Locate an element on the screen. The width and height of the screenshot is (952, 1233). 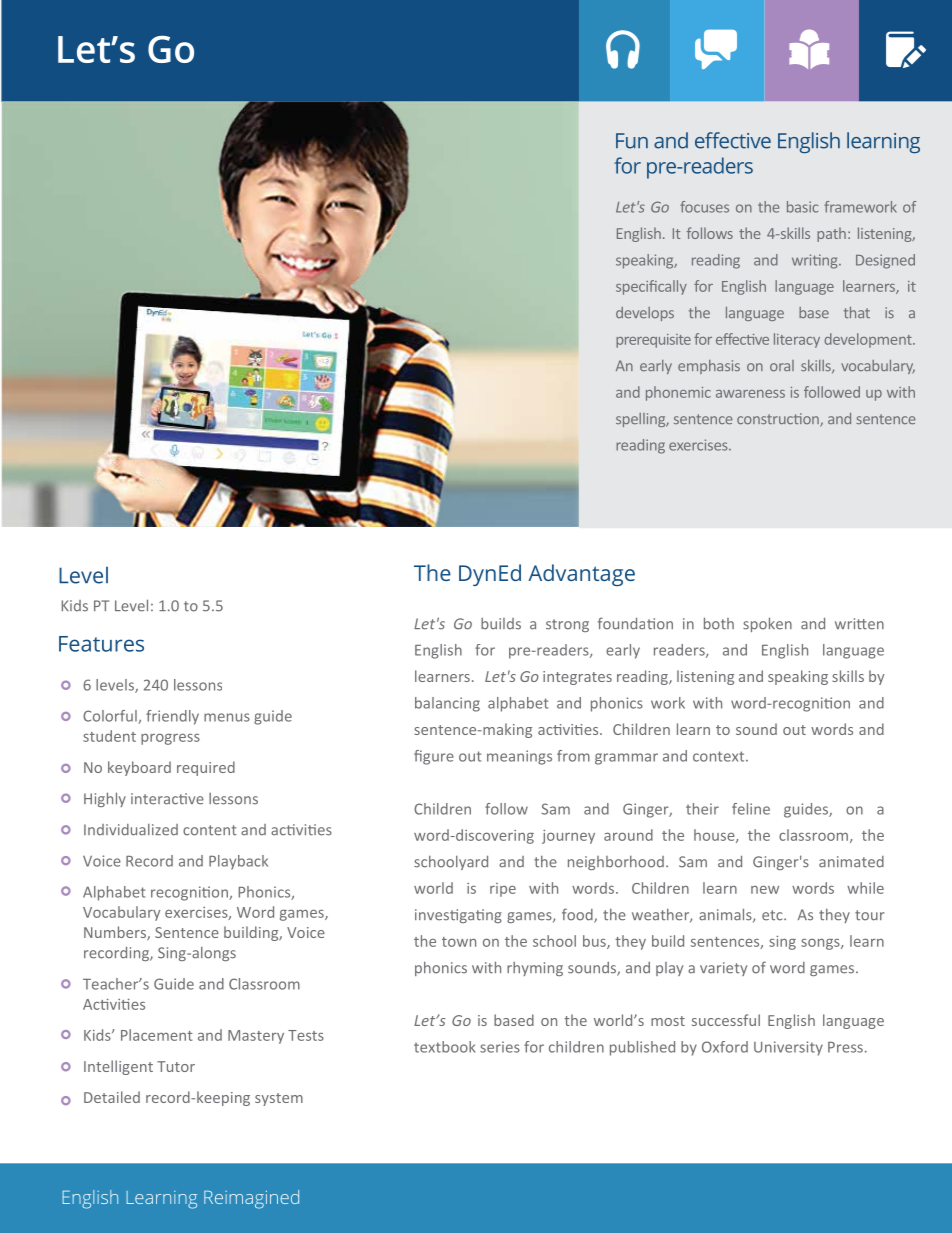
balancing is located at coordinates (447, 704).
